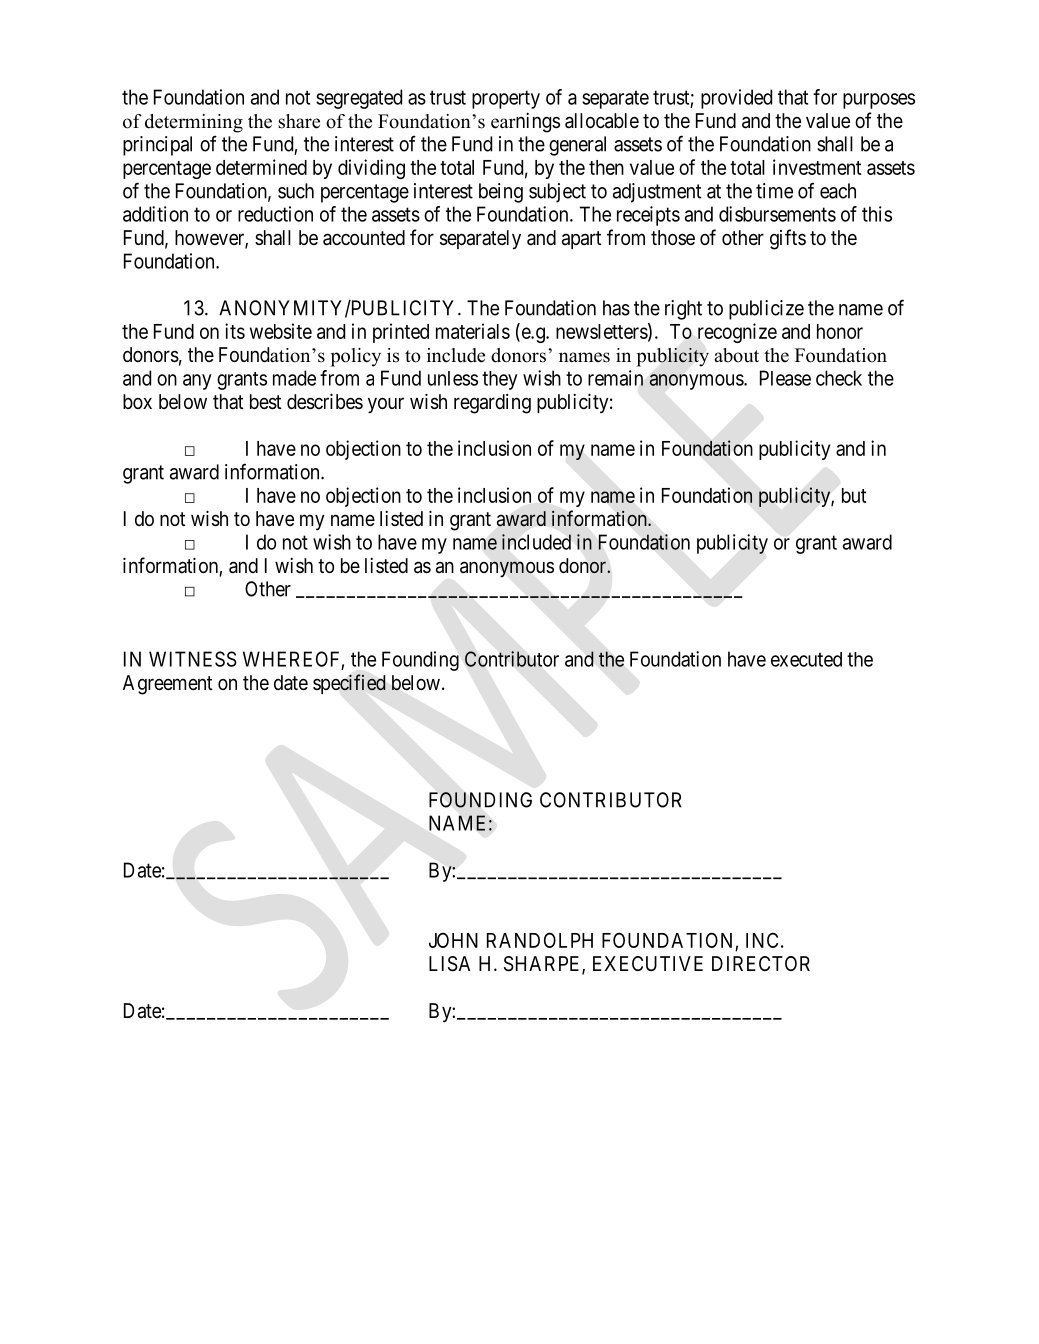 This page has width=1039, height=1344. I want to click on determining, so click(194, 123).
